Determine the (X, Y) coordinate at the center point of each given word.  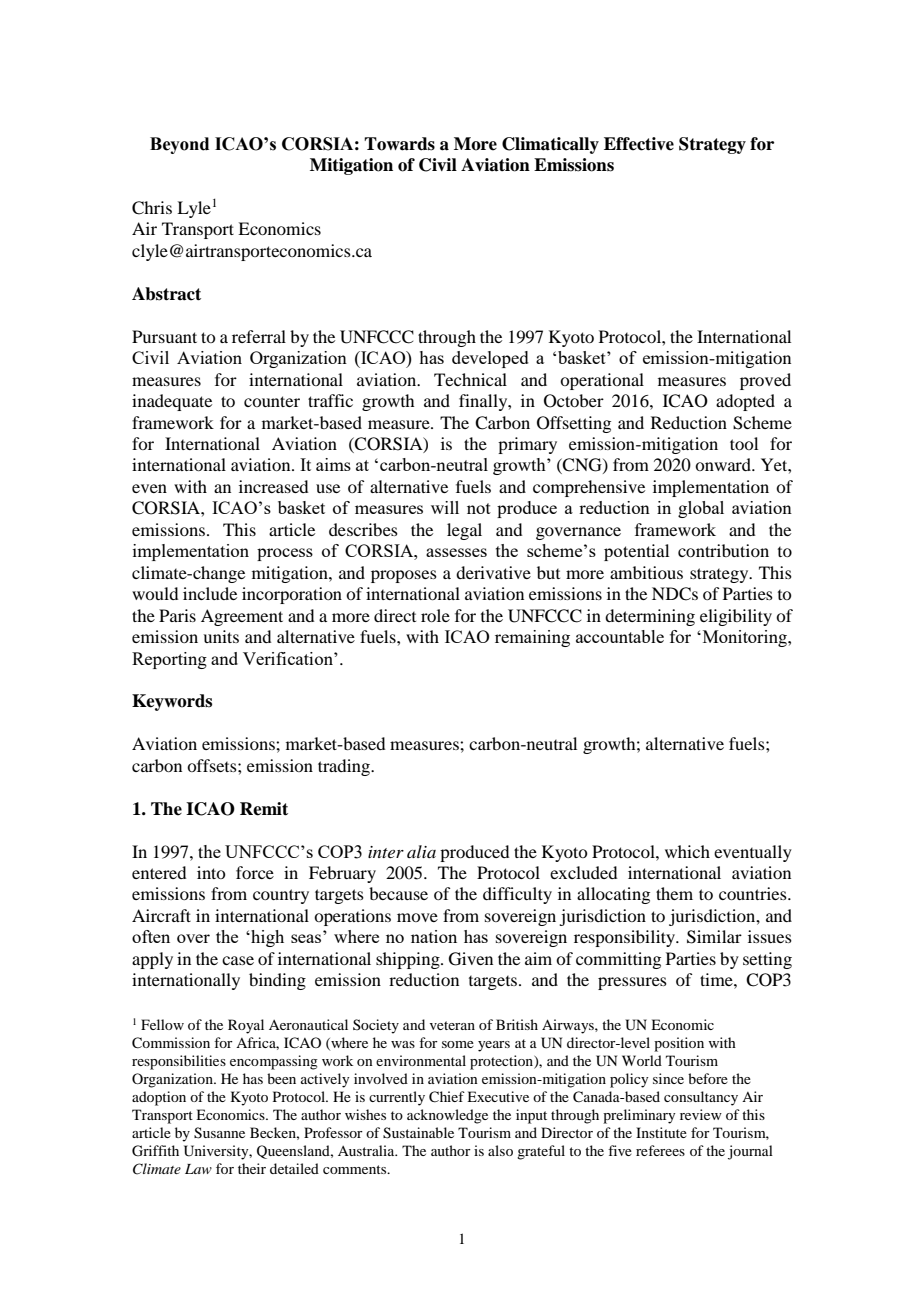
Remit (264, 809)
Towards (399, 144)
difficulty (517, 895)
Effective (639, 144)
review (701, 1114)
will (445, 507)
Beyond (179, 145)
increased (273, 486)
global (701, 509)
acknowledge (447, 1116)
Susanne (219, 1133)
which (687, 851)
